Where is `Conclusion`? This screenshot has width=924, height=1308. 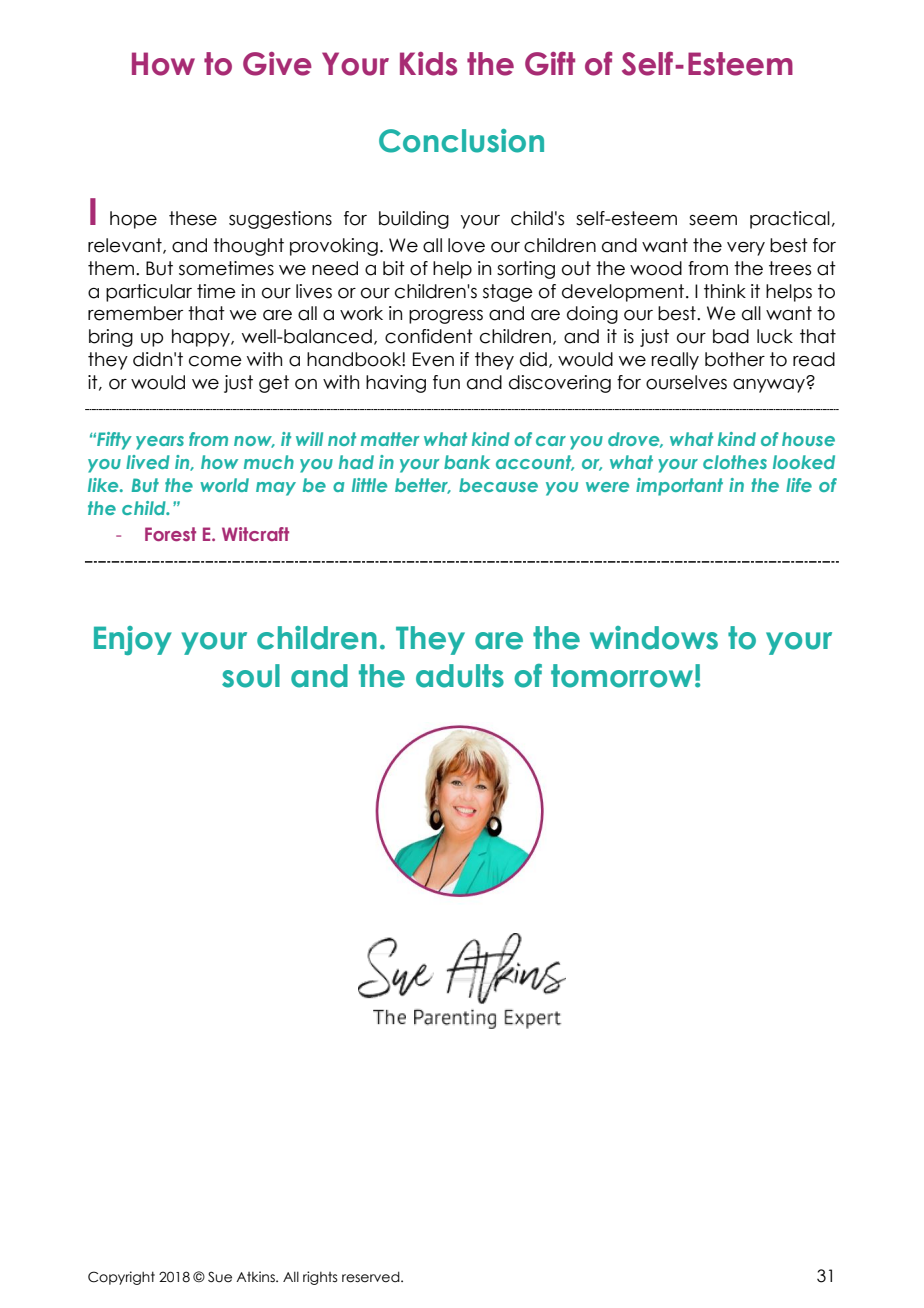
Conclusion is located at coordinates (461, 141).
